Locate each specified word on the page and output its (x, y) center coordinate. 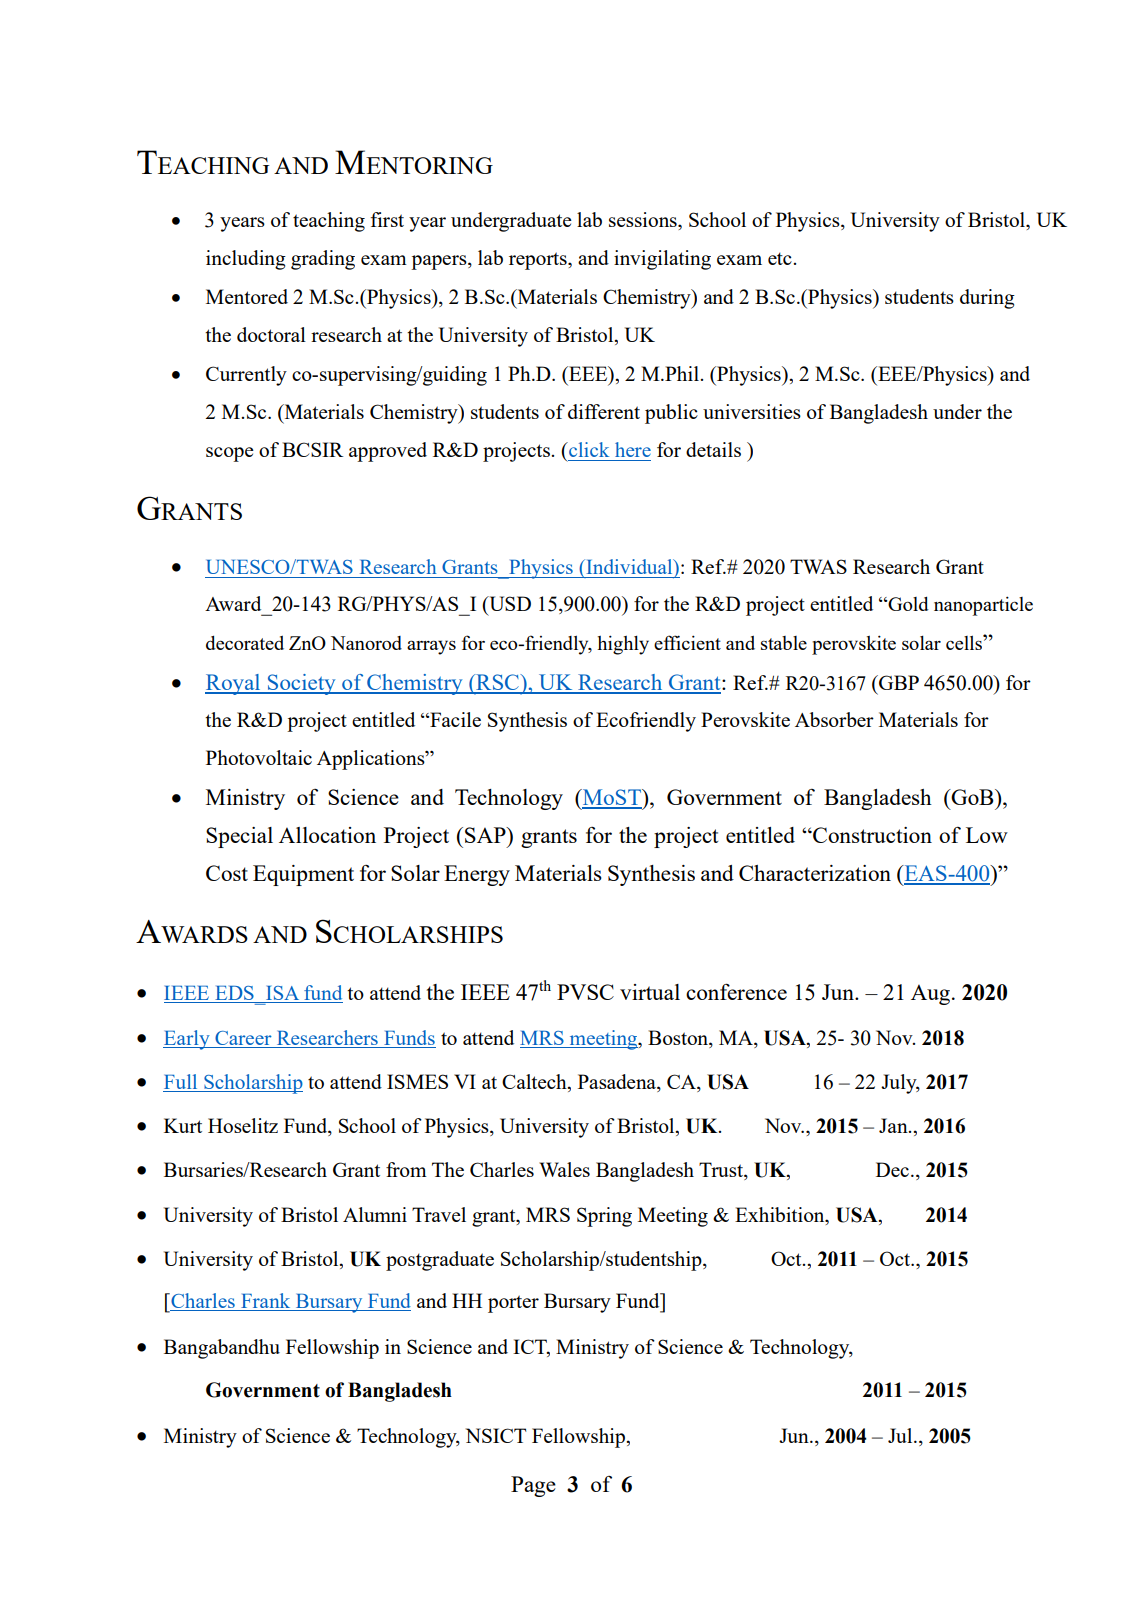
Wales (564, 1169)
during (987, 299)
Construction (871, 835)
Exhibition (781, 1214)
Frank (266, 1302)
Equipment (303, 875)
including (246, 260)
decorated (245, 642)
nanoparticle (983, 606)
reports (539, 261)
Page (533, 1486)
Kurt (183, 1125)
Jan (894, 1125)
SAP (486, 835)
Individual (629, 566)
